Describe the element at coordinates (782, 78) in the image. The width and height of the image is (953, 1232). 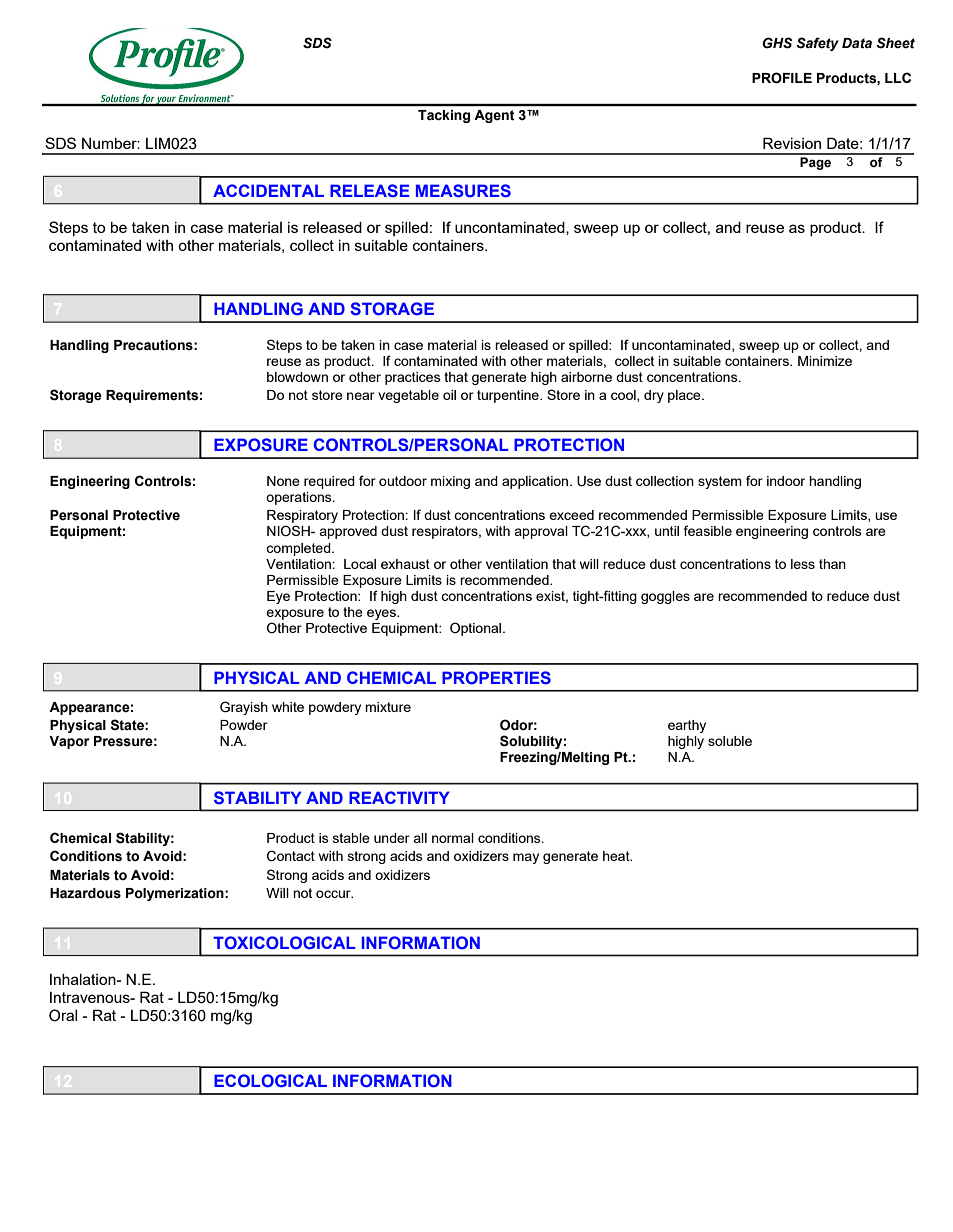
I see `PROFILE` at that location.
